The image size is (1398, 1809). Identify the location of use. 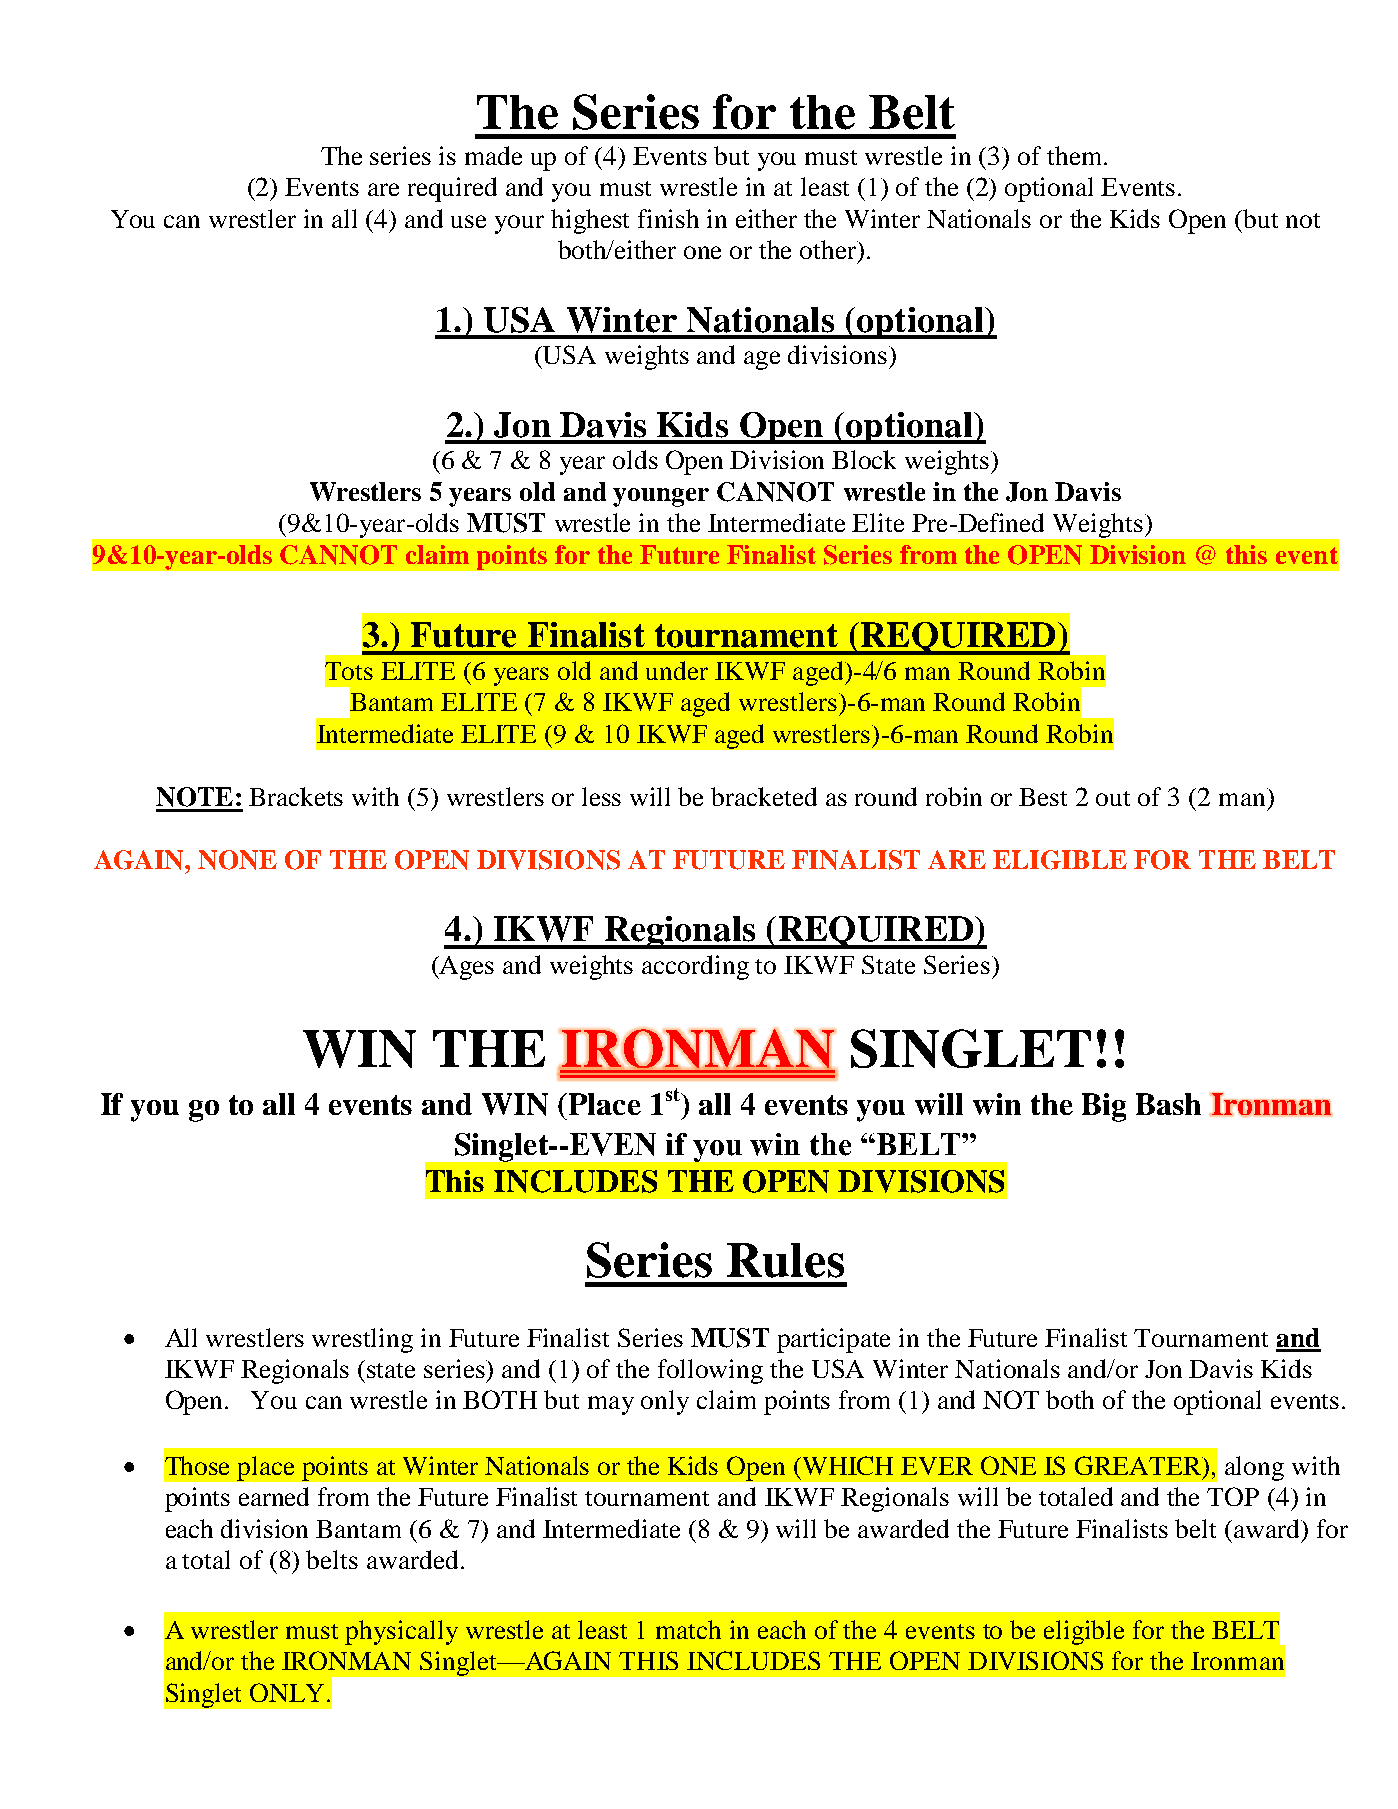
(468, 221).
